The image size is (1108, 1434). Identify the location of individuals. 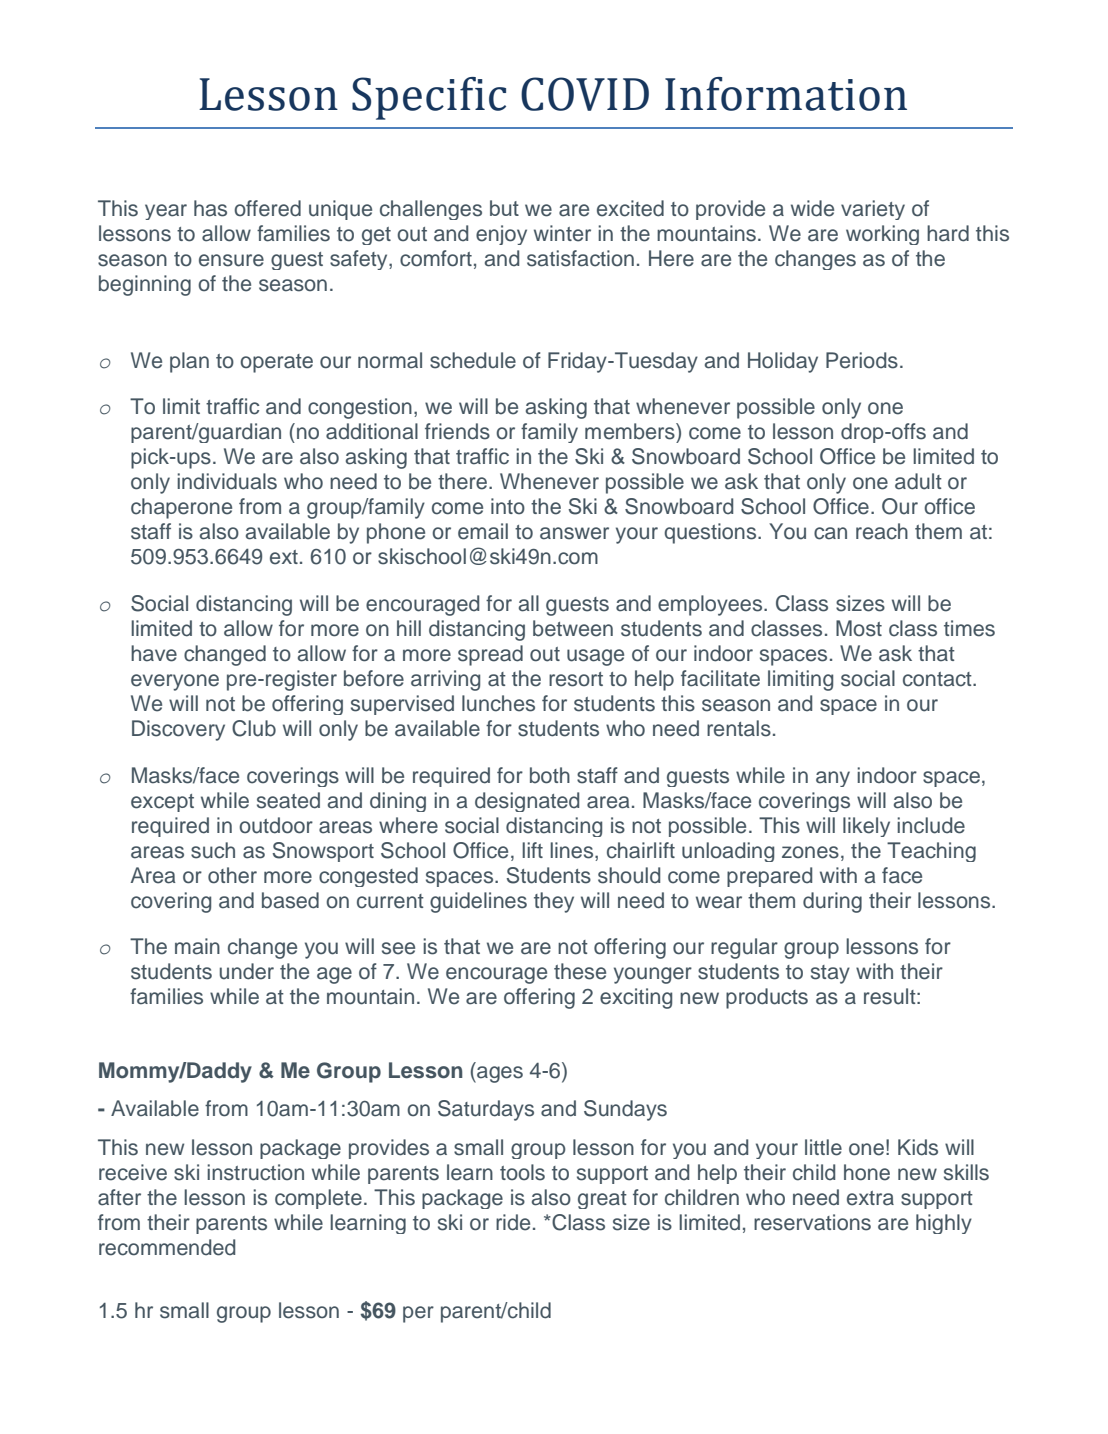
(227, 481).
